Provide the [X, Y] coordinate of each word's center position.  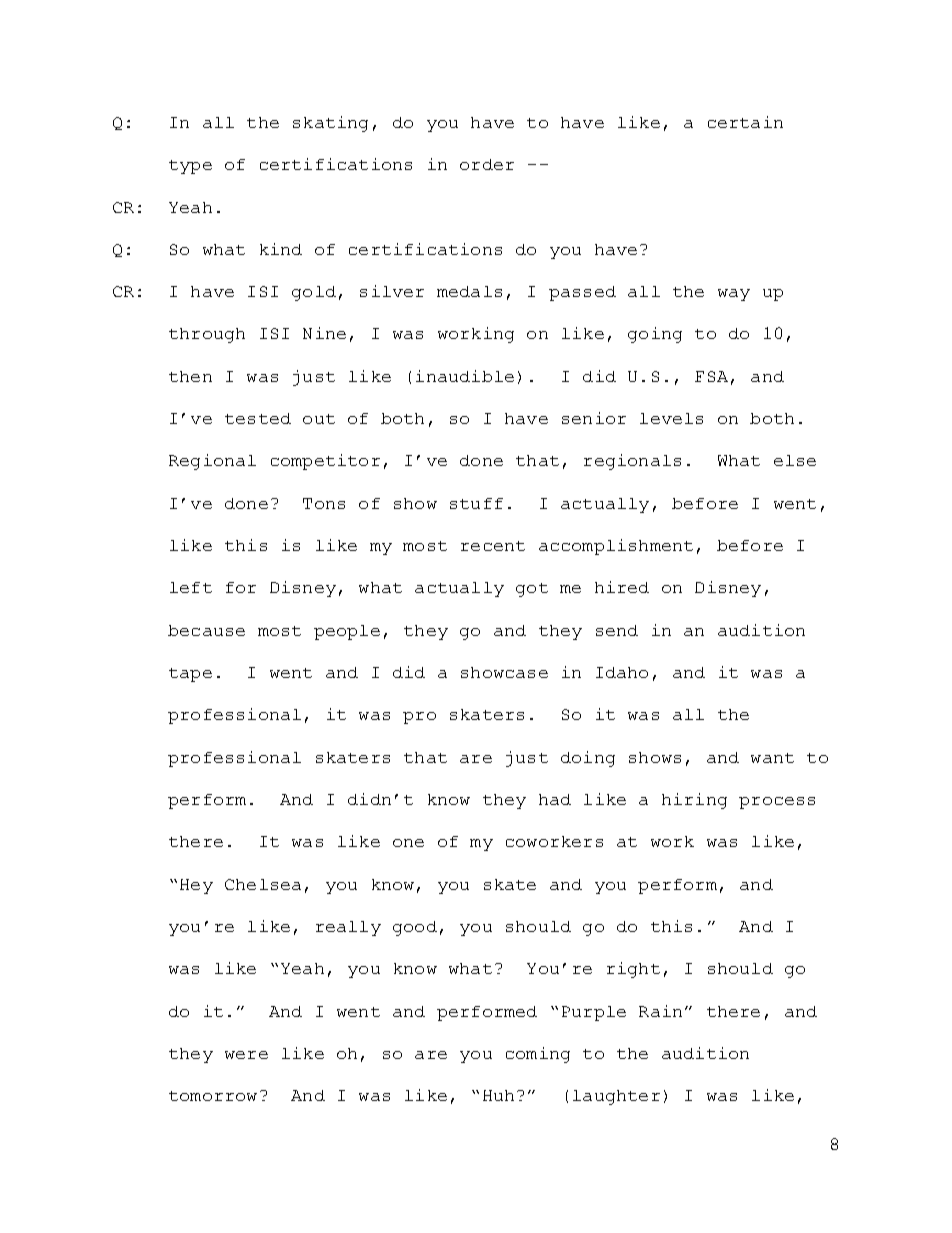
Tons [324, 503]
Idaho [622, 672]
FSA [711, 376]
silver [392, 291]
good [415, 928]
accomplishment [616, 547]
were [246, 1055]
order [487, 164]
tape [190, 675]
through [207, 335]
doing [588, 759]
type [190, 167]
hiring [694, 801]
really [348, 928]
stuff [476, 503]
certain [745, 122]
